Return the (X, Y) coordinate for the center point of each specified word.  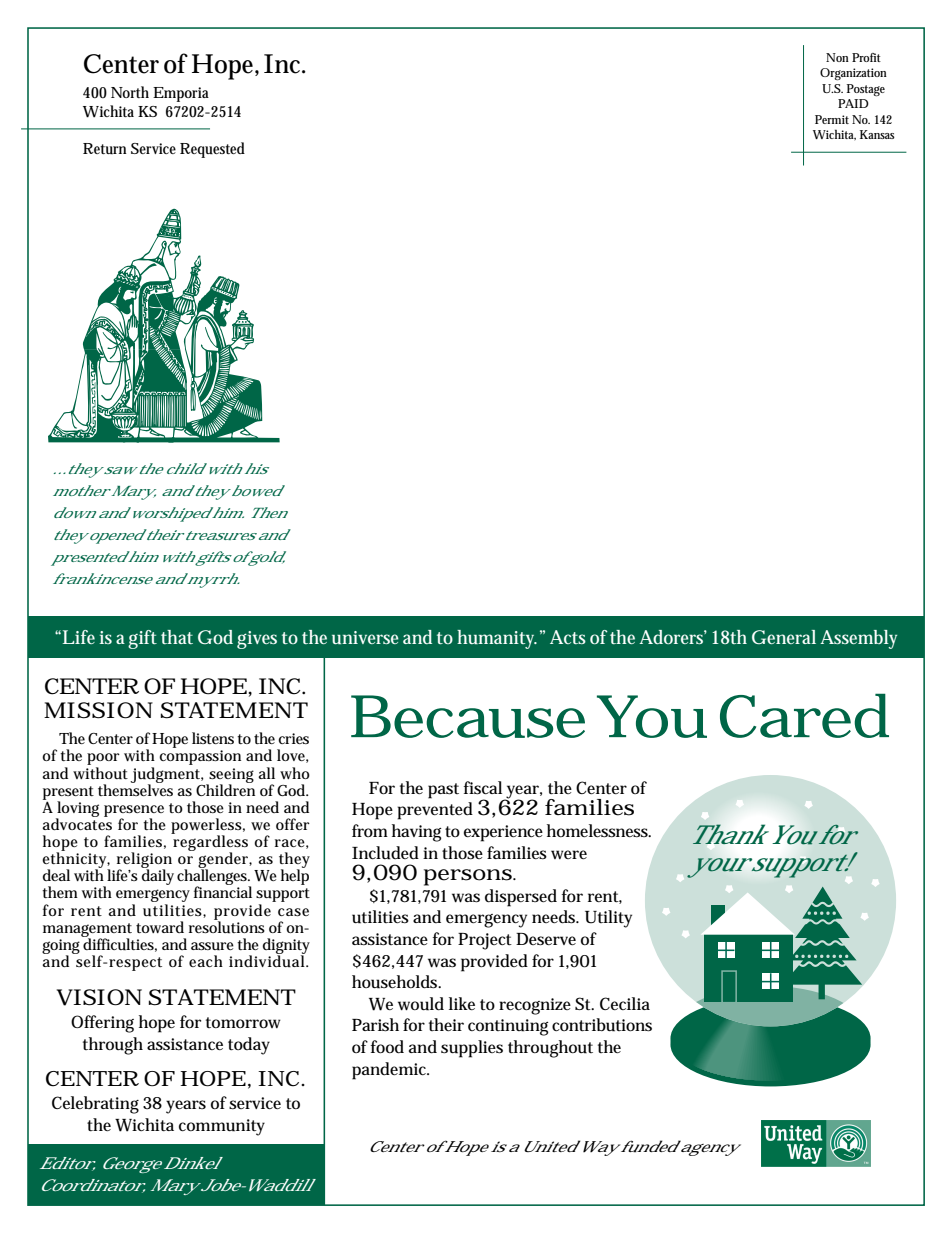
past (443, 791)
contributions (602, 1025)
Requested (212, 150)
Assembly (858, 639)
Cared (804, 715)
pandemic (390, 1071)
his (255, 468)
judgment (166, 776)
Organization (853, 74)
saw (118, 470)
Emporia (181, 94)
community (222, 1127)
